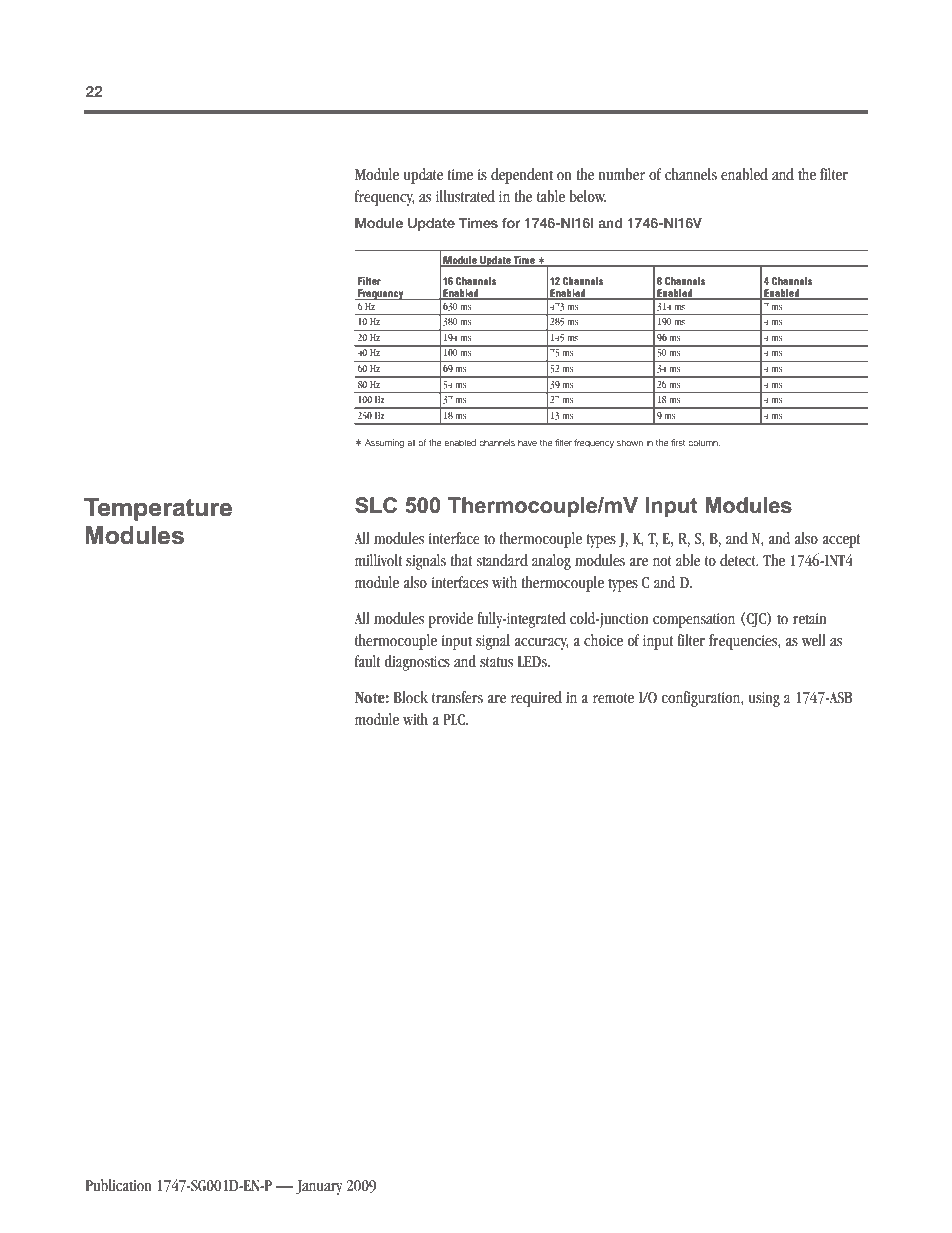 This page has width=952, height=1233. Describe the element at coordinates (158, 509) in the page. I see `Temperature` at that location.
